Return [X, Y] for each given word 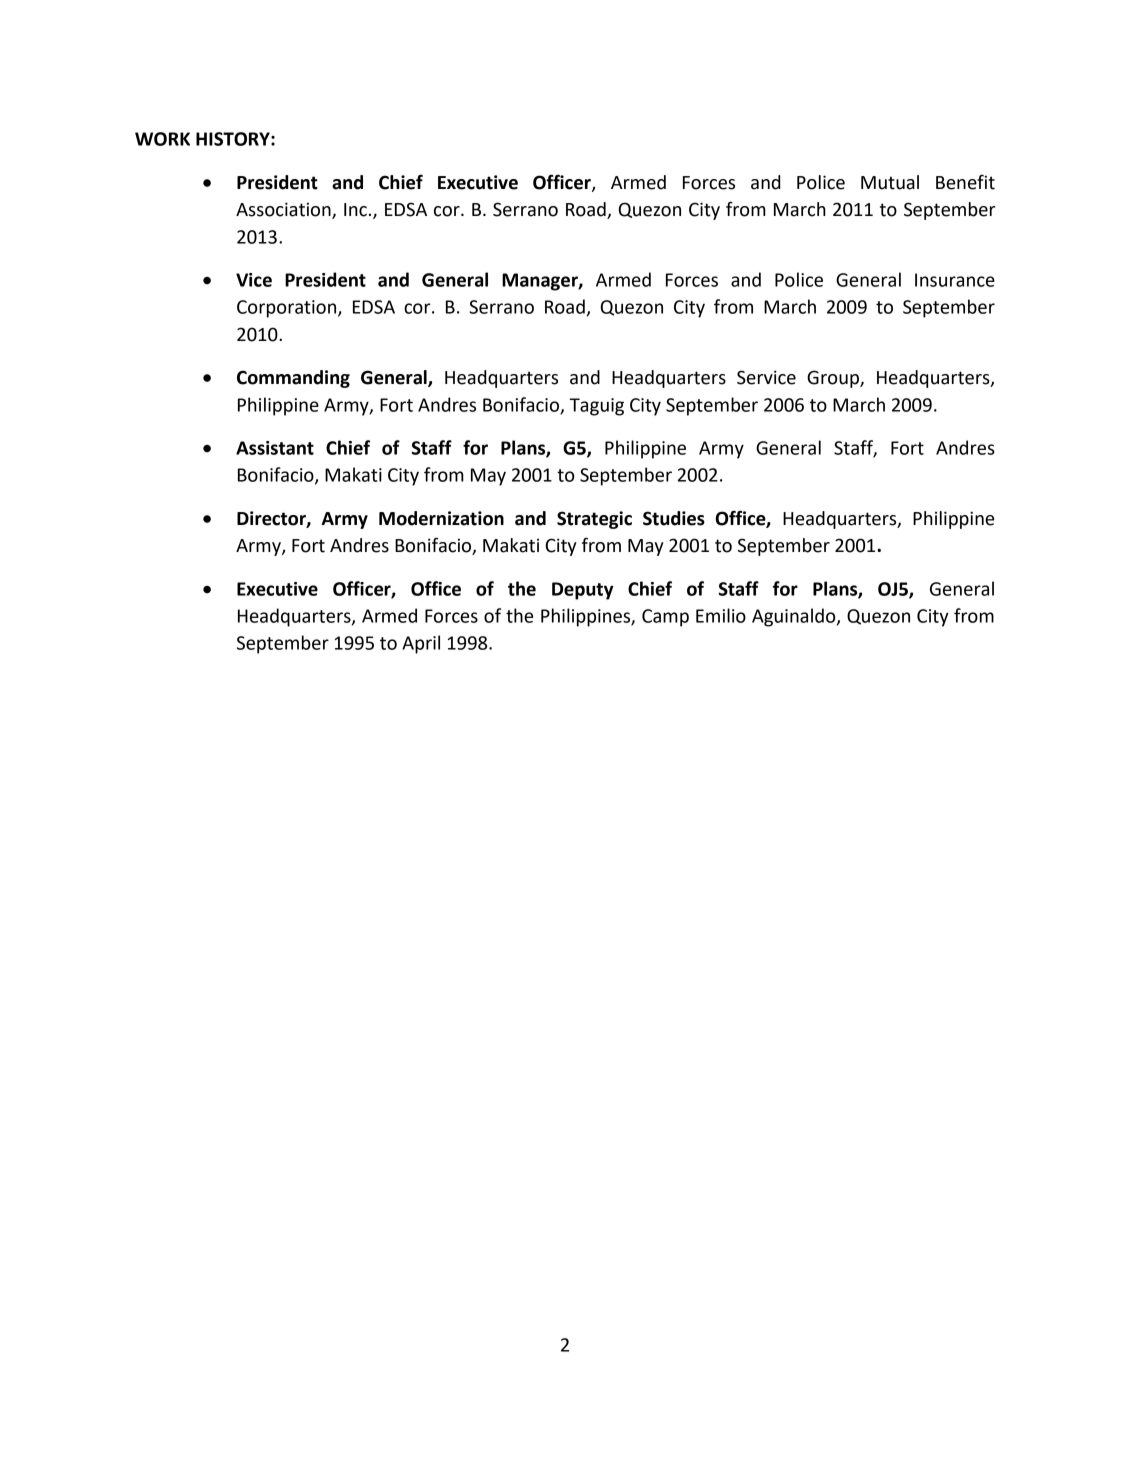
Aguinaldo [795, 617]
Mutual [890, 182]
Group [834, 379]
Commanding [293, 379]
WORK [162, 139]
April [421, 644]
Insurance [955, 280]
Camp [665, 618]
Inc [355, 210]
